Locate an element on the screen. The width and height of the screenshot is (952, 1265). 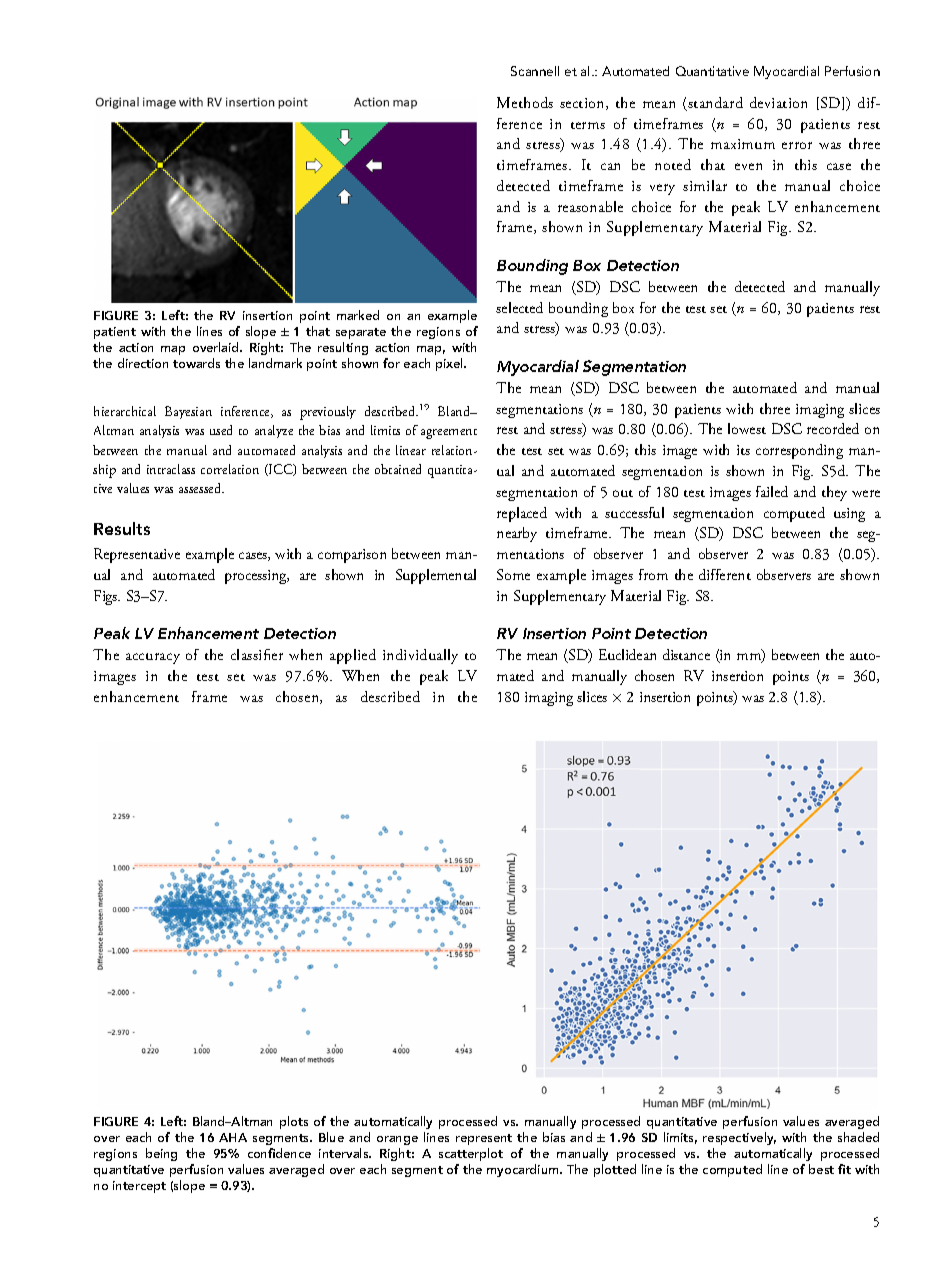
myocardium is located at coordinates (524, 1170).
